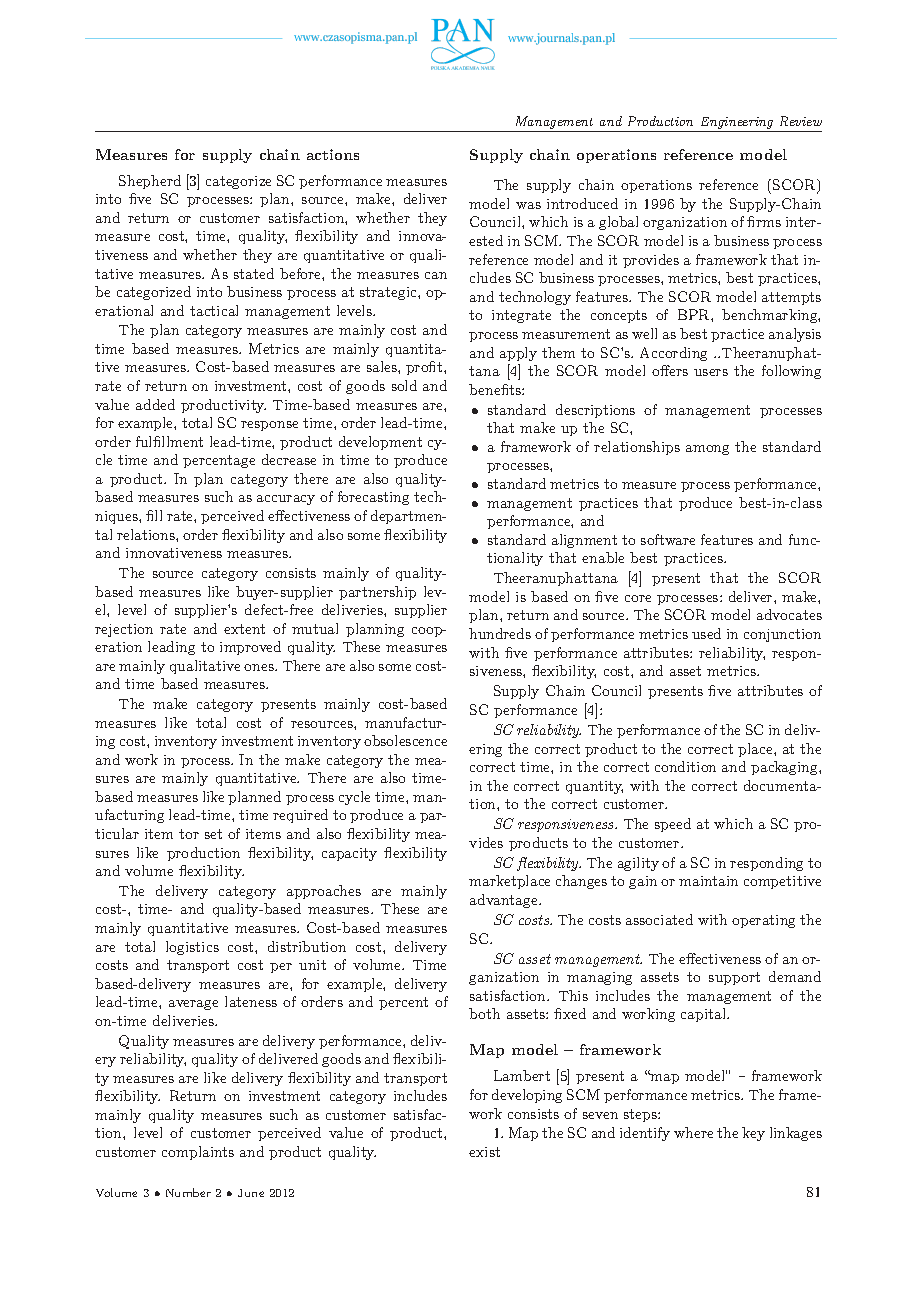 This page has height=1308, width=924. Describe the element at coordinates (214, 310) in the page. I see `tactical` at that location.
